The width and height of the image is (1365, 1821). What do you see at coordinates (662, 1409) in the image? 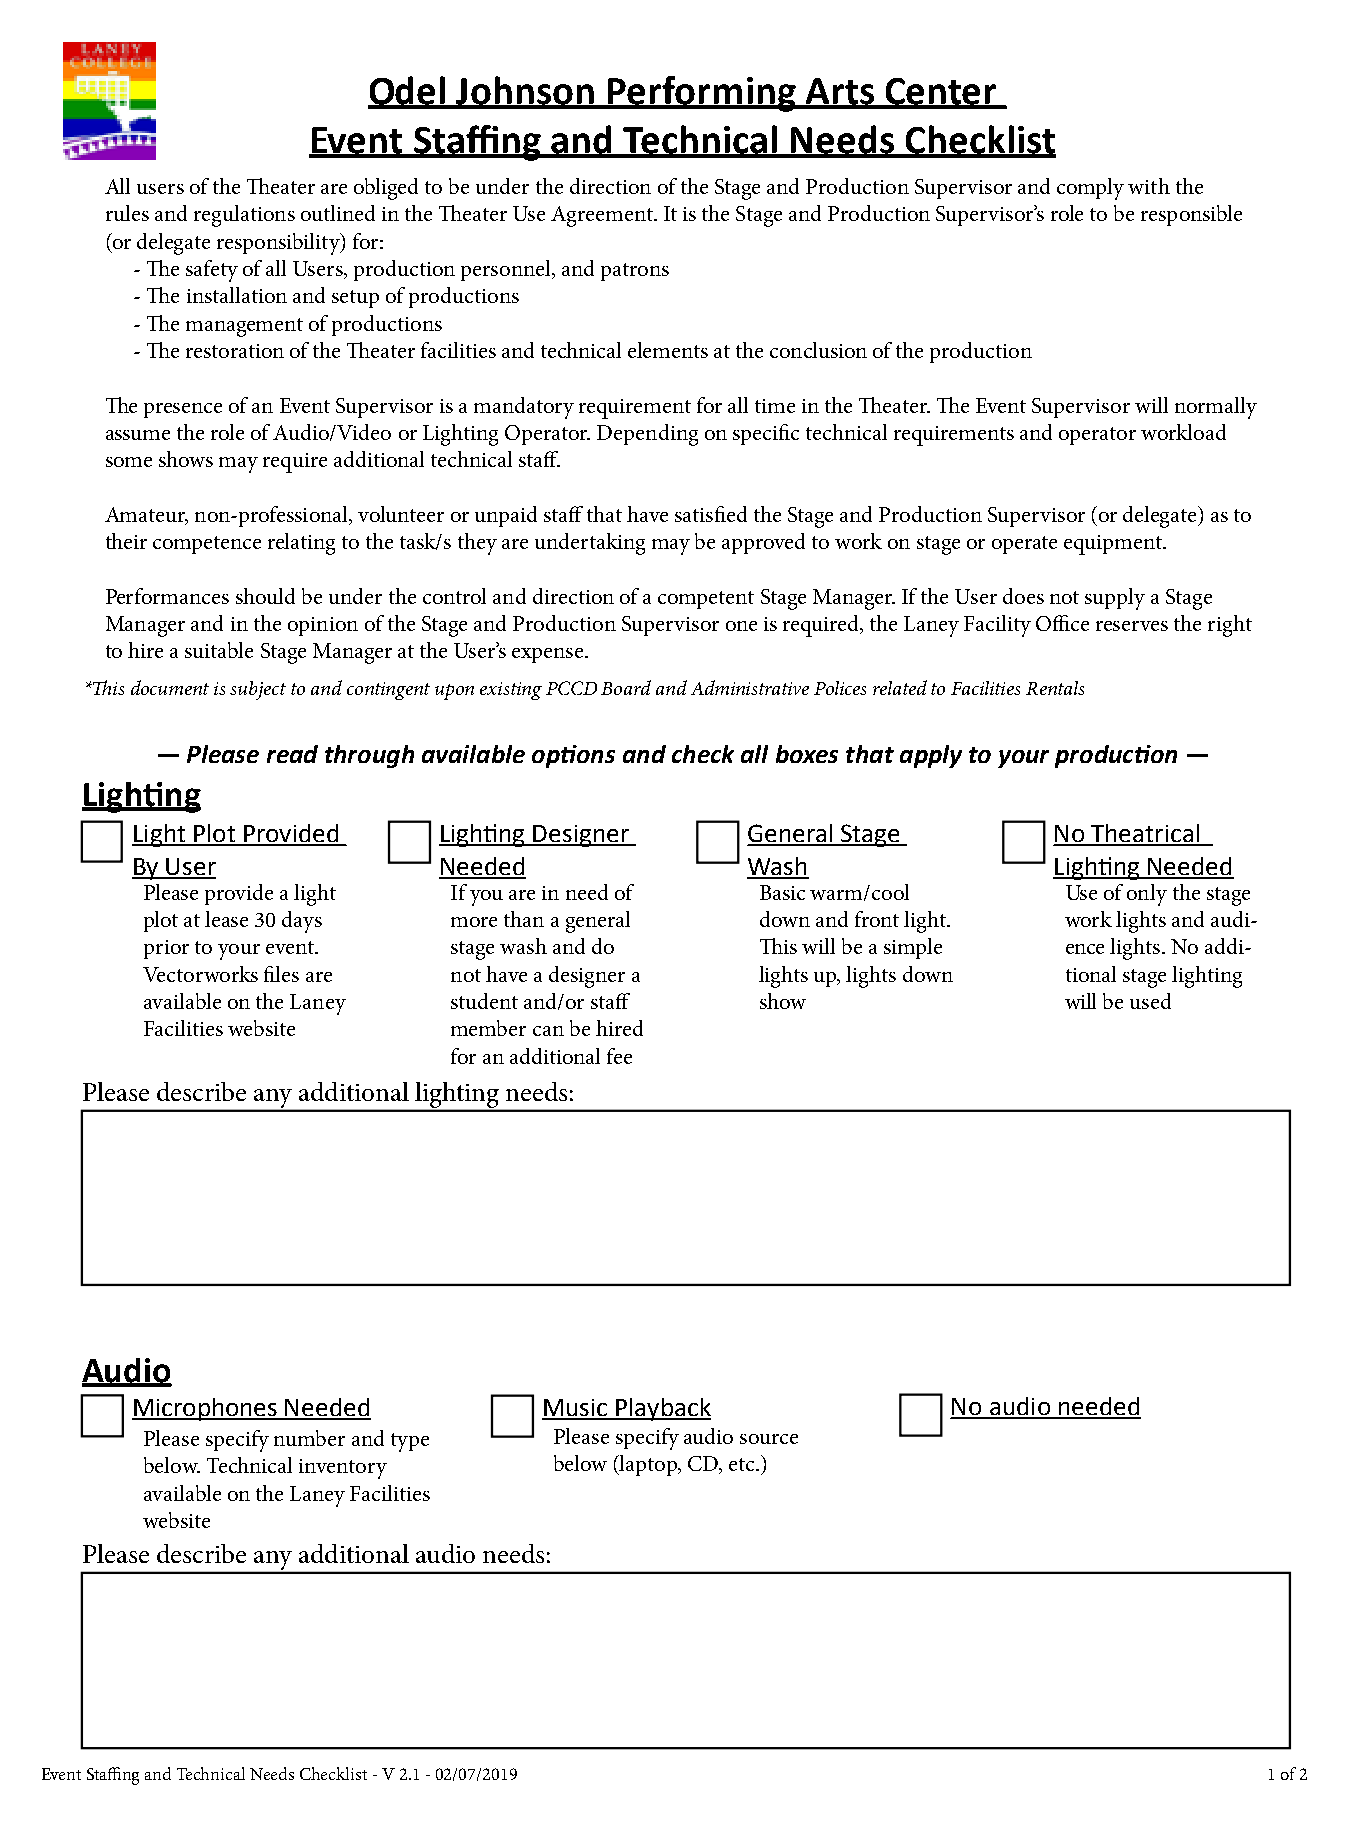
I see `Playback` at bounding box center [662, 1409].
